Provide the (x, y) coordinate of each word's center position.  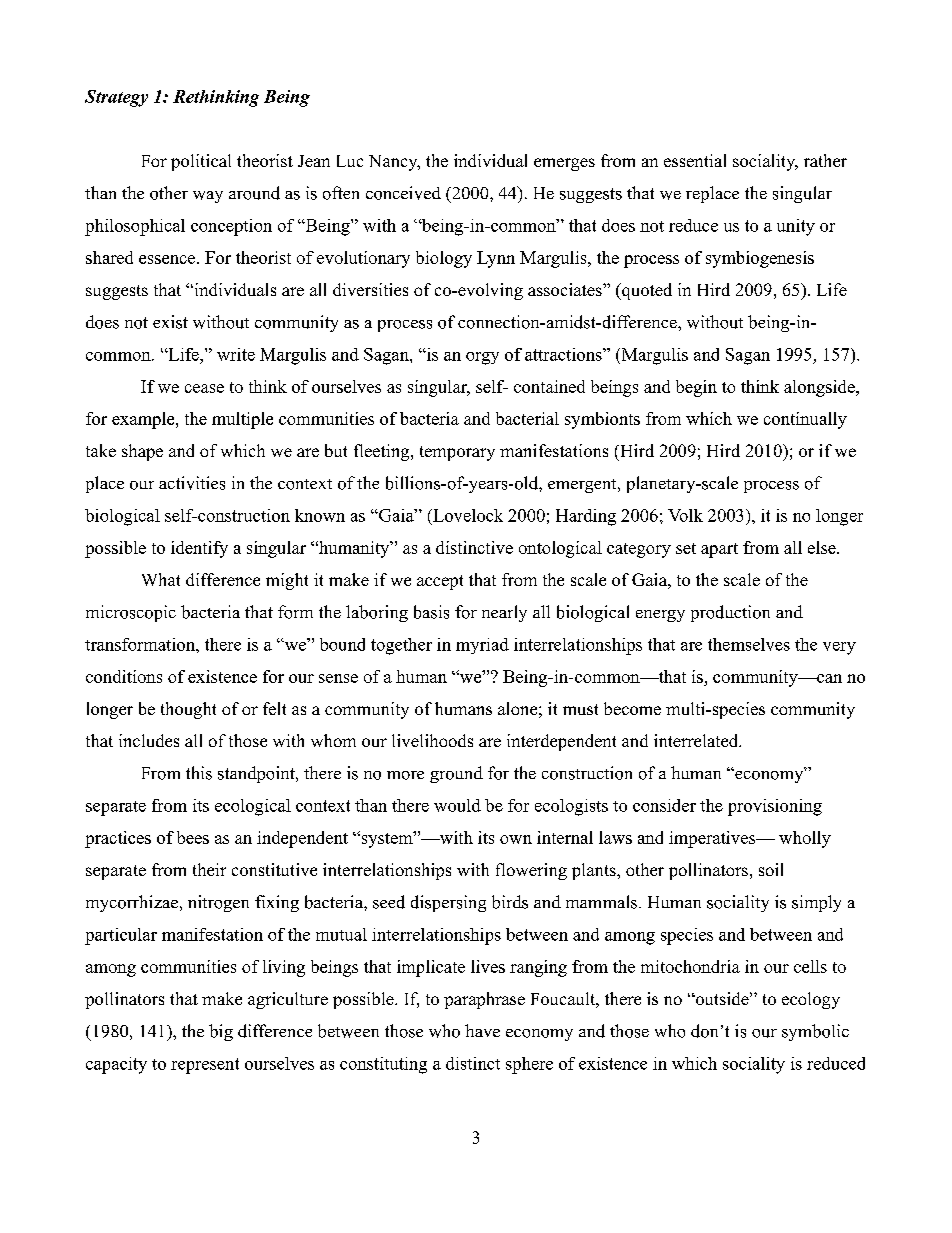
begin (696, 388)
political (201, 162)
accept (440, 582)
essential (695, 160)
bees (193, 837)
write (236, 354)
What (161, 579)
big (221, 1032)
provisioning (775, 807)
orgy (482, 358)
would (457, 805)
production (730, 613)
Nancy (394, 163)
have (482, 1030)
